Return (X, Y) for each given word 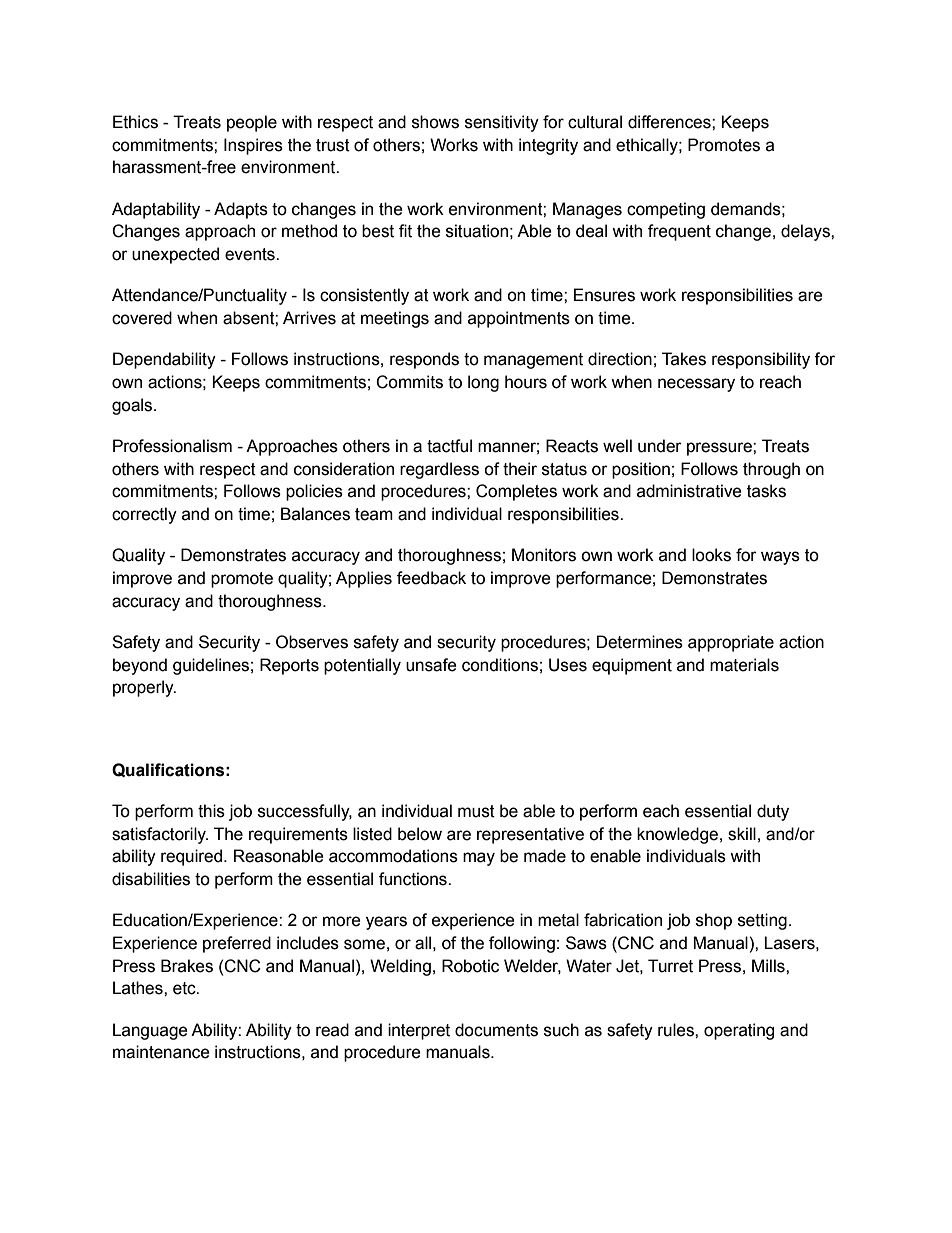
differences (670, 122)
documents (496, 1030)
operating (739, 1031)
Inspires (253, 146)
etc (185, 988)
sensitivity (502, 123)
